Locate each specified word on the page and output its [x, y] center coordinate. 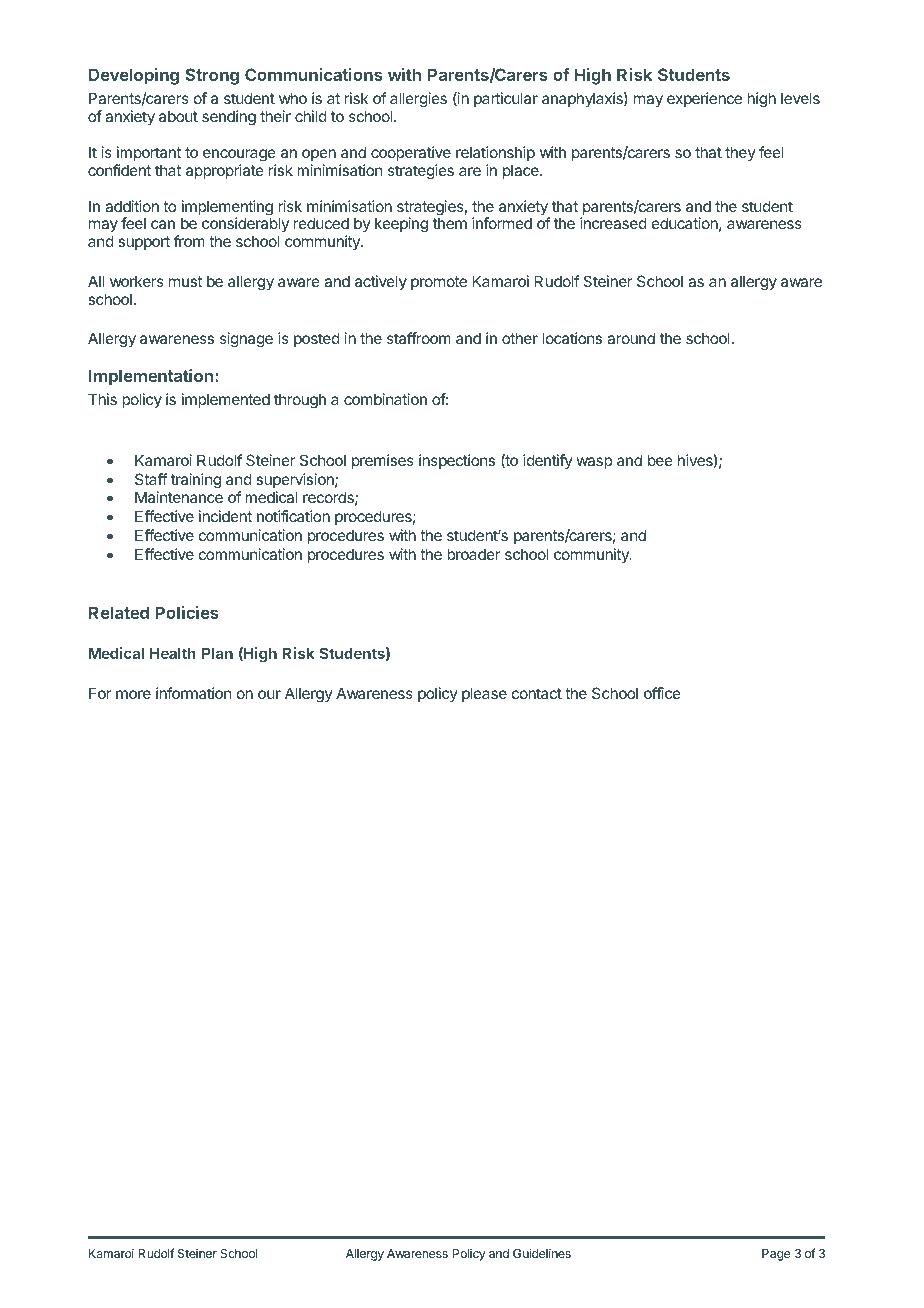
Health [173, 653]
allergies [418, 101]
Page [776, 1255]
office [662, 693]
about [178, 116]
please [484, 694]
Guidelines [542, 1253]
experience [704, 99]
